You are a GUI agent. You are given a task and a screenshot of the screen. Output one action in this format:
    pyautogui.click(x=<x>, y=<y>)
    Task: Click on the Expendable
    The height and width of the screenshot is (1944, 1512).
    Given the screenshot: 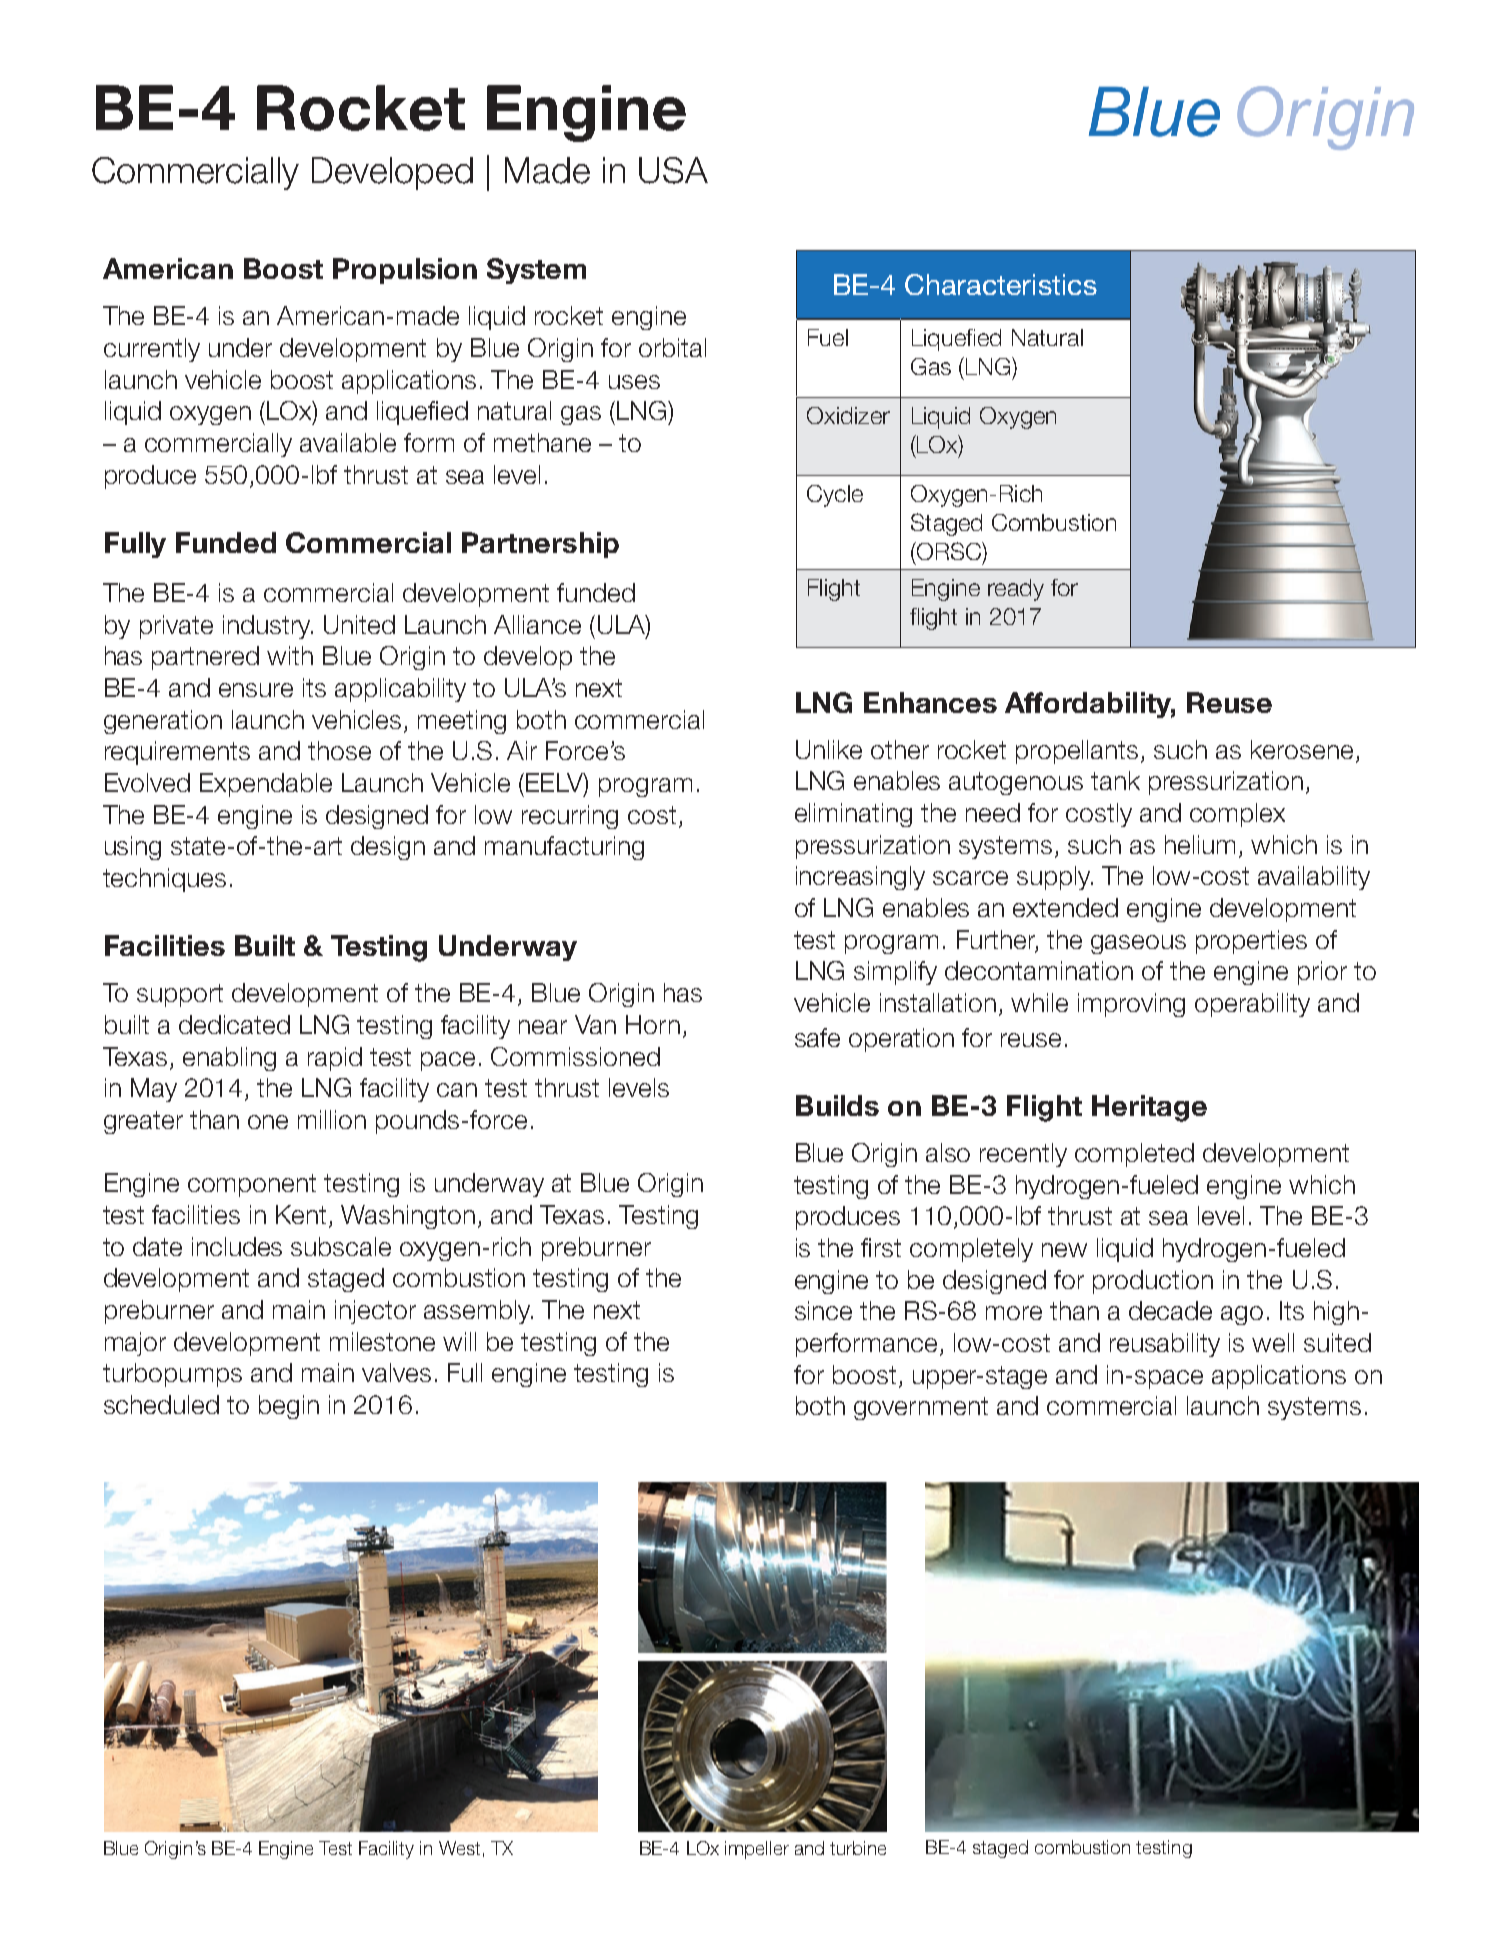 What is the action you would take?
    pyautogui.click(x=266, y=785)
